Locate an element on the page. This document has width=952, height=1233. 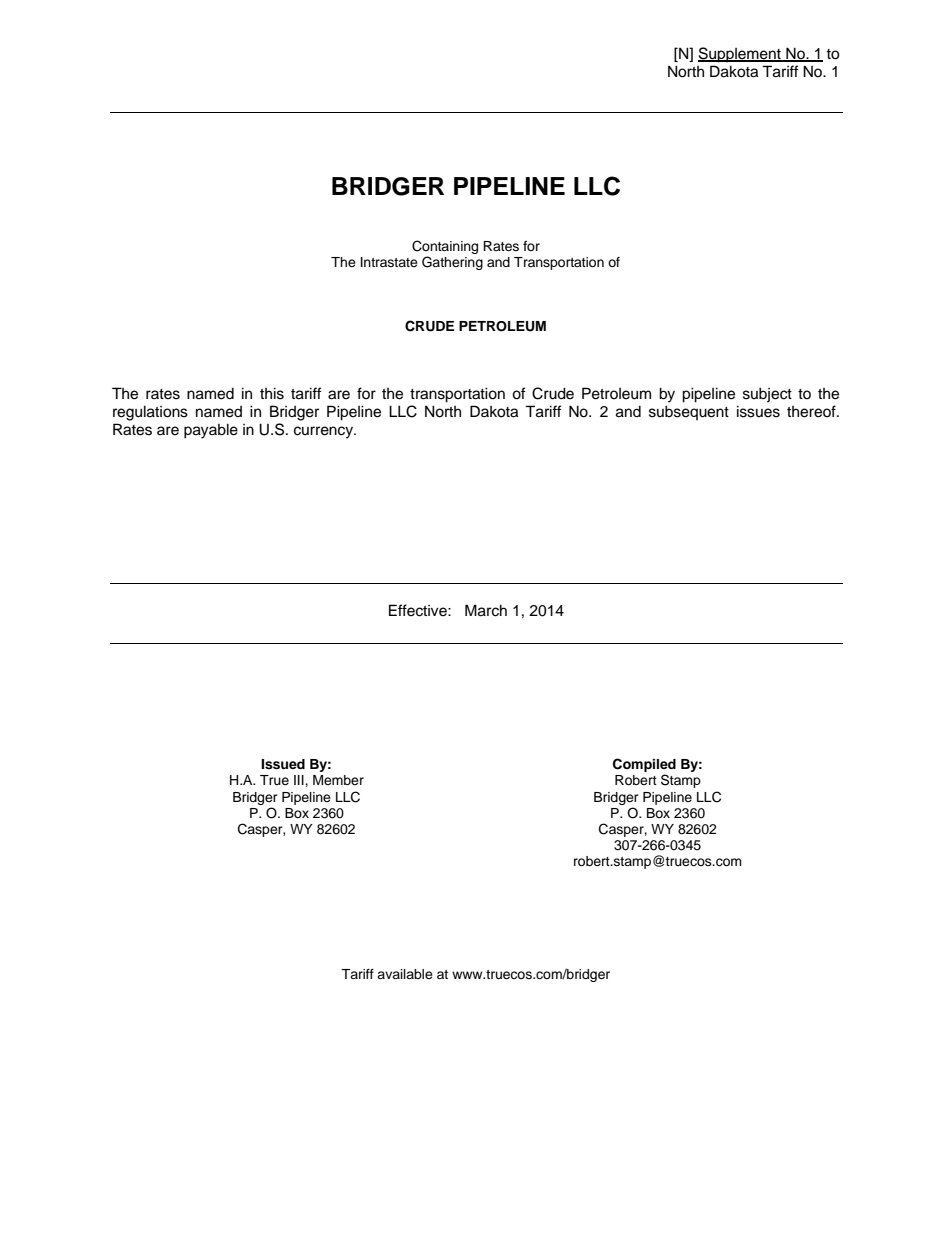
subject is located at coordinates (767, 395).
